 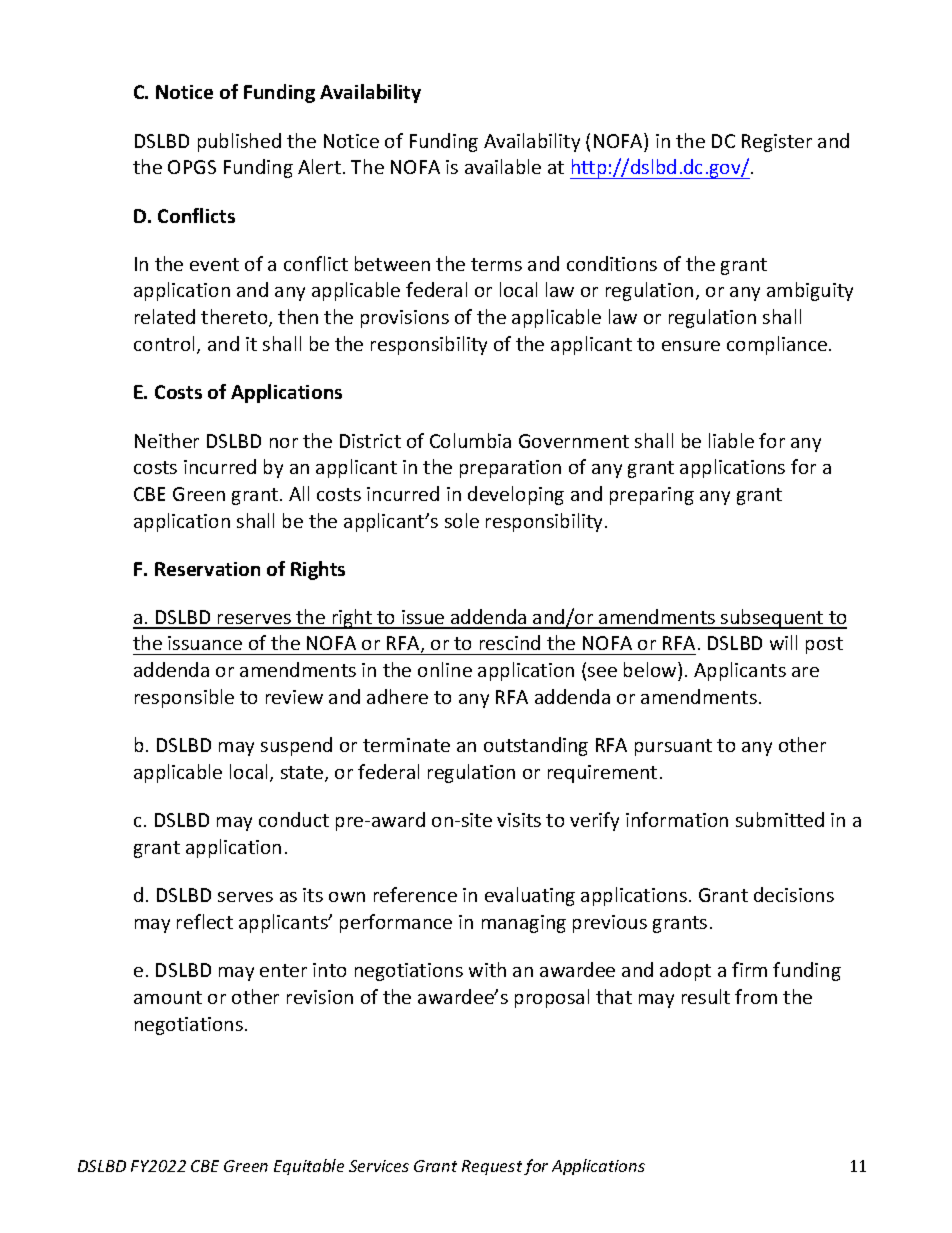 What do you see at coordinates (503, 166) in the document?
I see `available` at bounding box center [503, 166].
